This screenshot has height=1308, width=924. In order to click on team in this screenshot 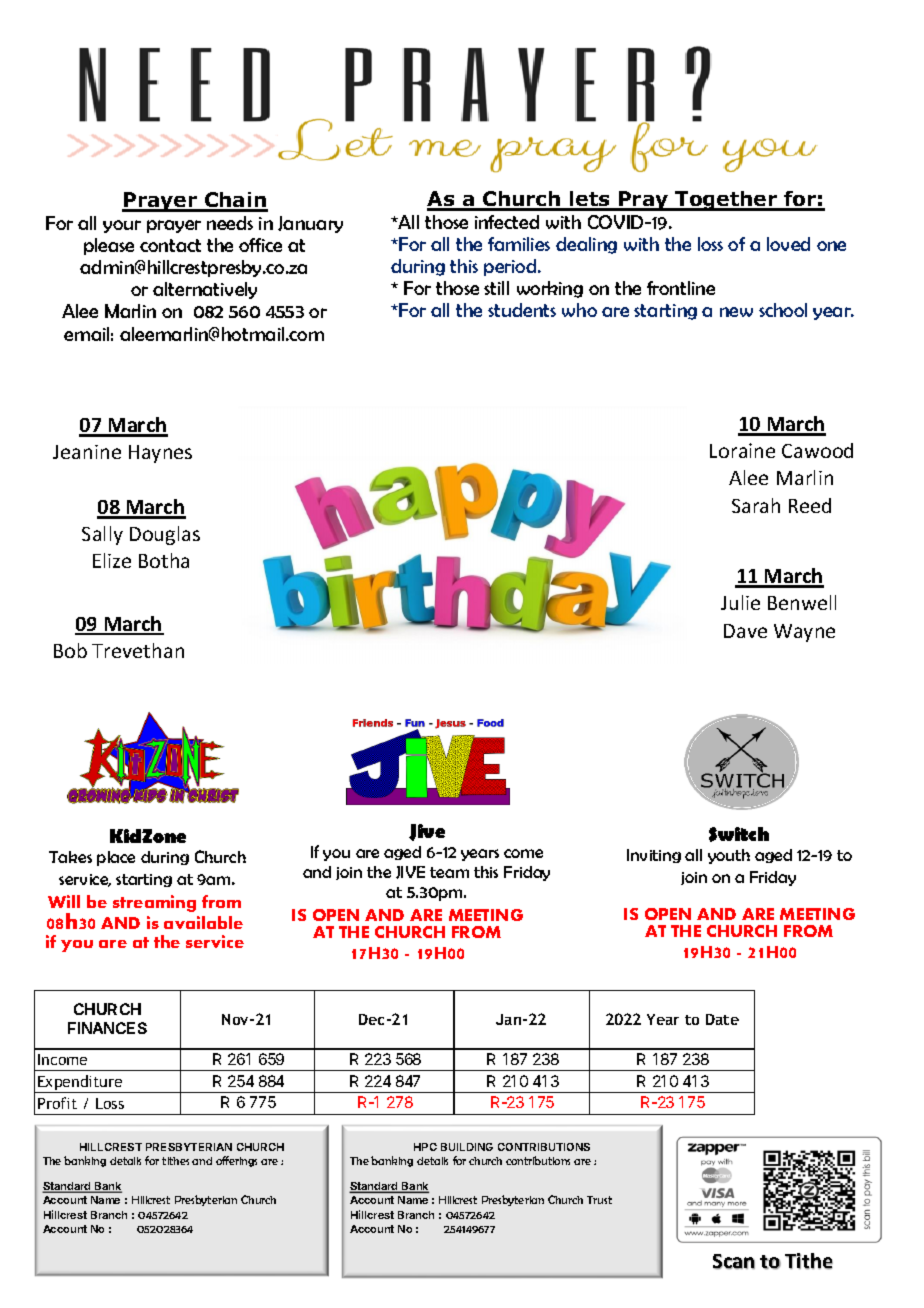, I will do `click(449, 872)`.
